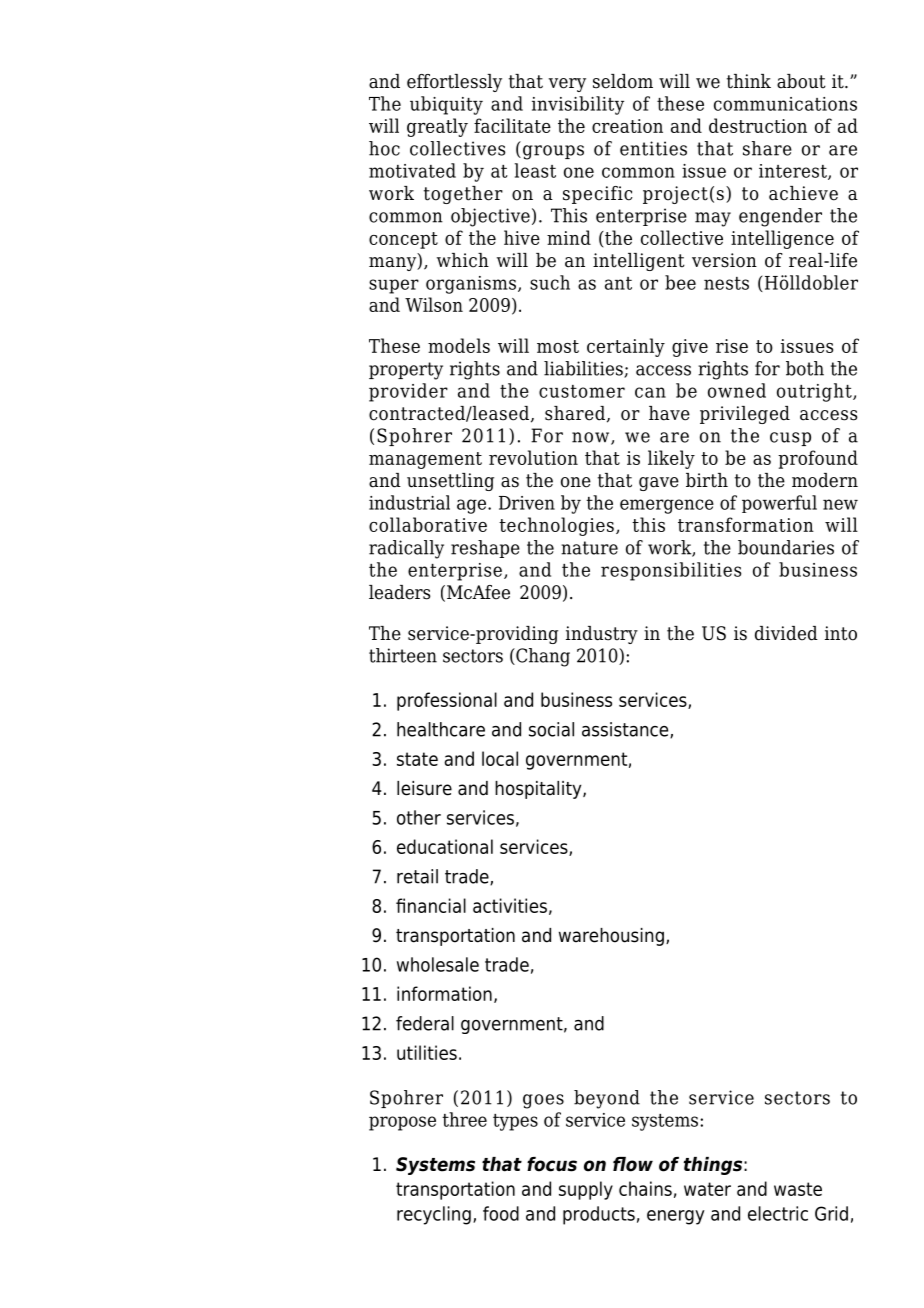 The image size is (924, 1308). I want to click on industry, so click(602, 635).
